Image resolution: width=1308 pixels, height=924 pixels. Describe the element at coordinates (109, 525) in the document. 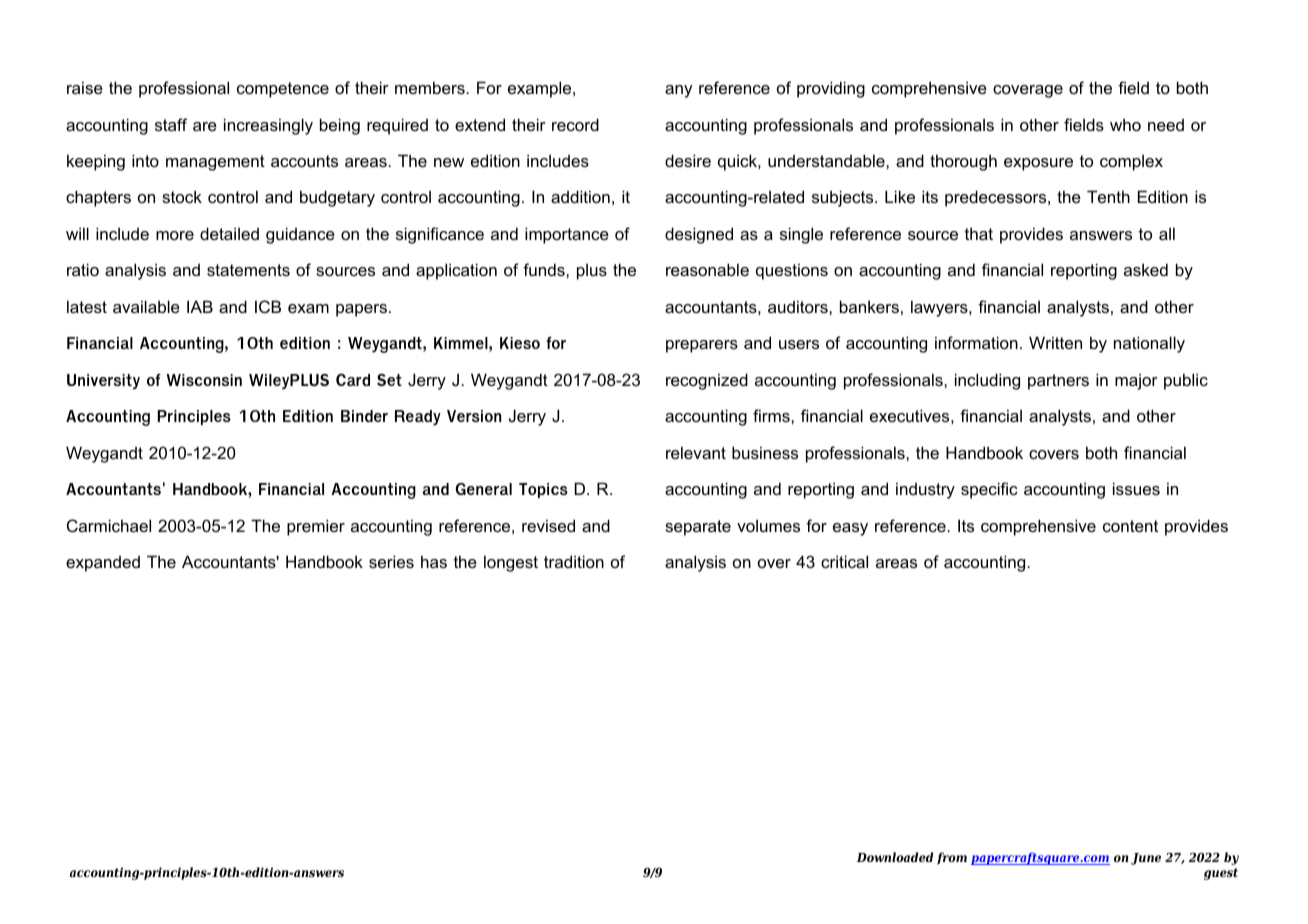

I see `Carmichael` at that location.
